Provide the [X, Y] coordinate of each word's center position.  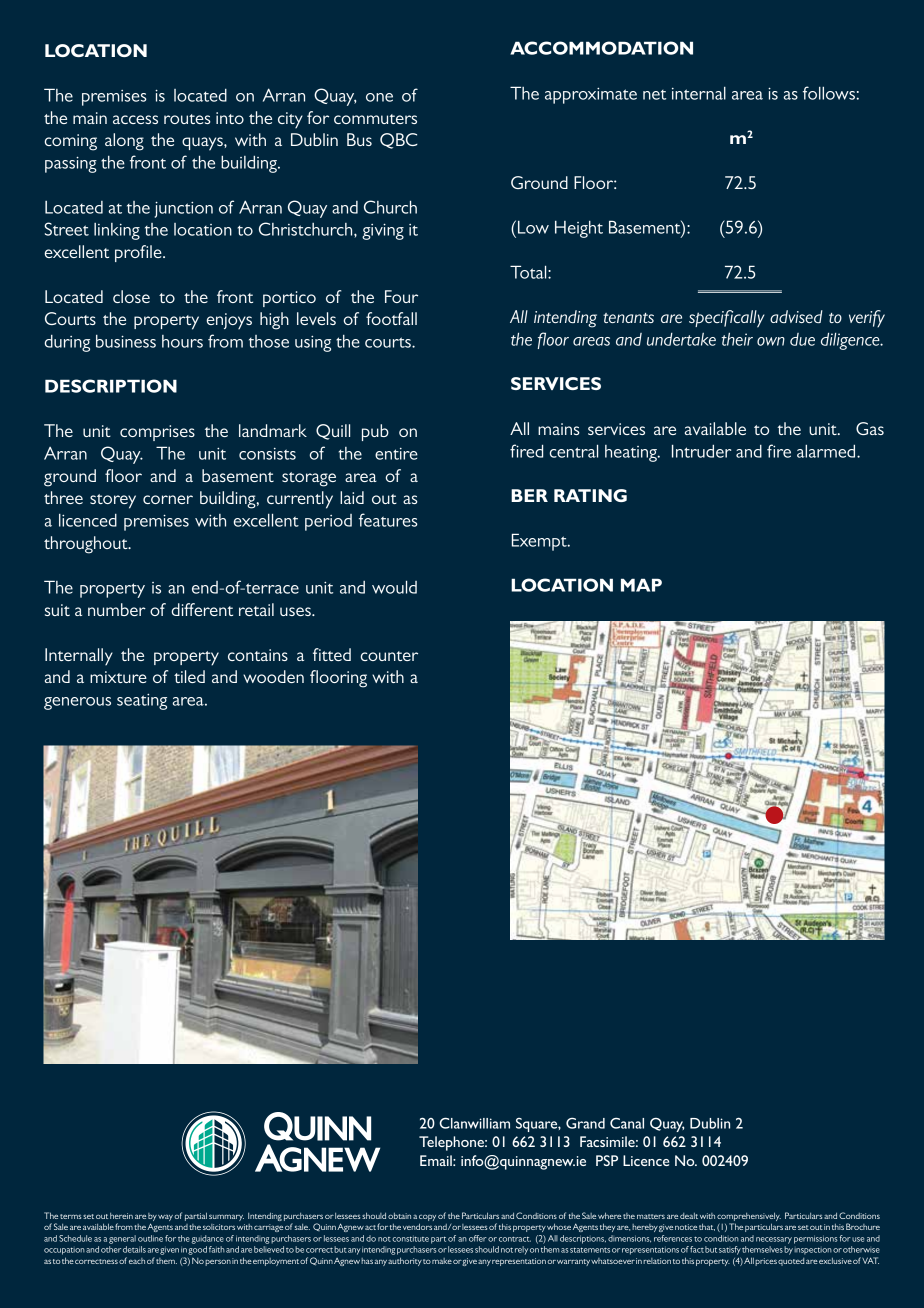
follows [830, 93]
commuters [375, 119]
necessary [774, 1240]
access [135, 119]
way [165, 1217]
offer [478, 1238]
